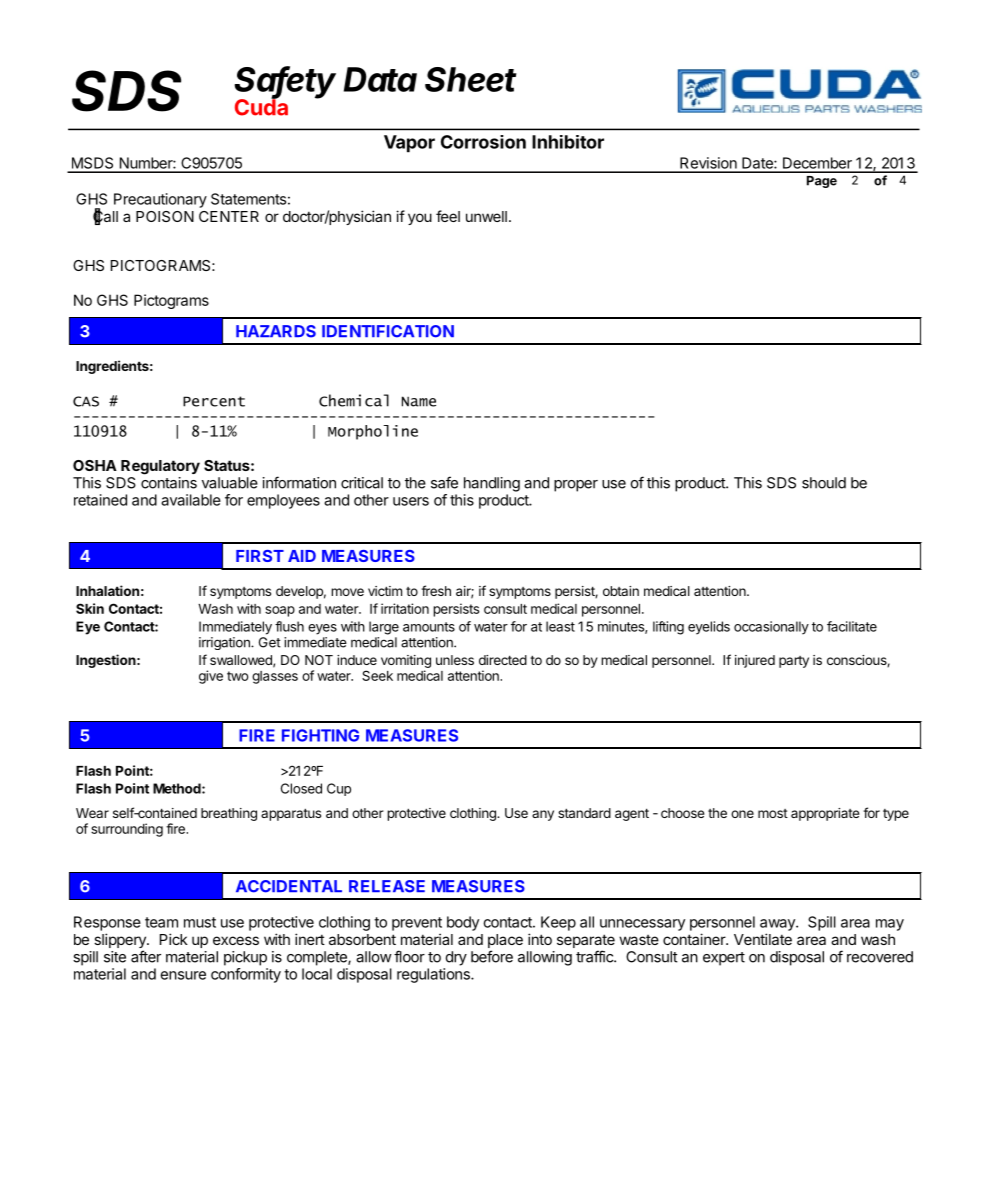  I want to click on available, so click(191, 500).
